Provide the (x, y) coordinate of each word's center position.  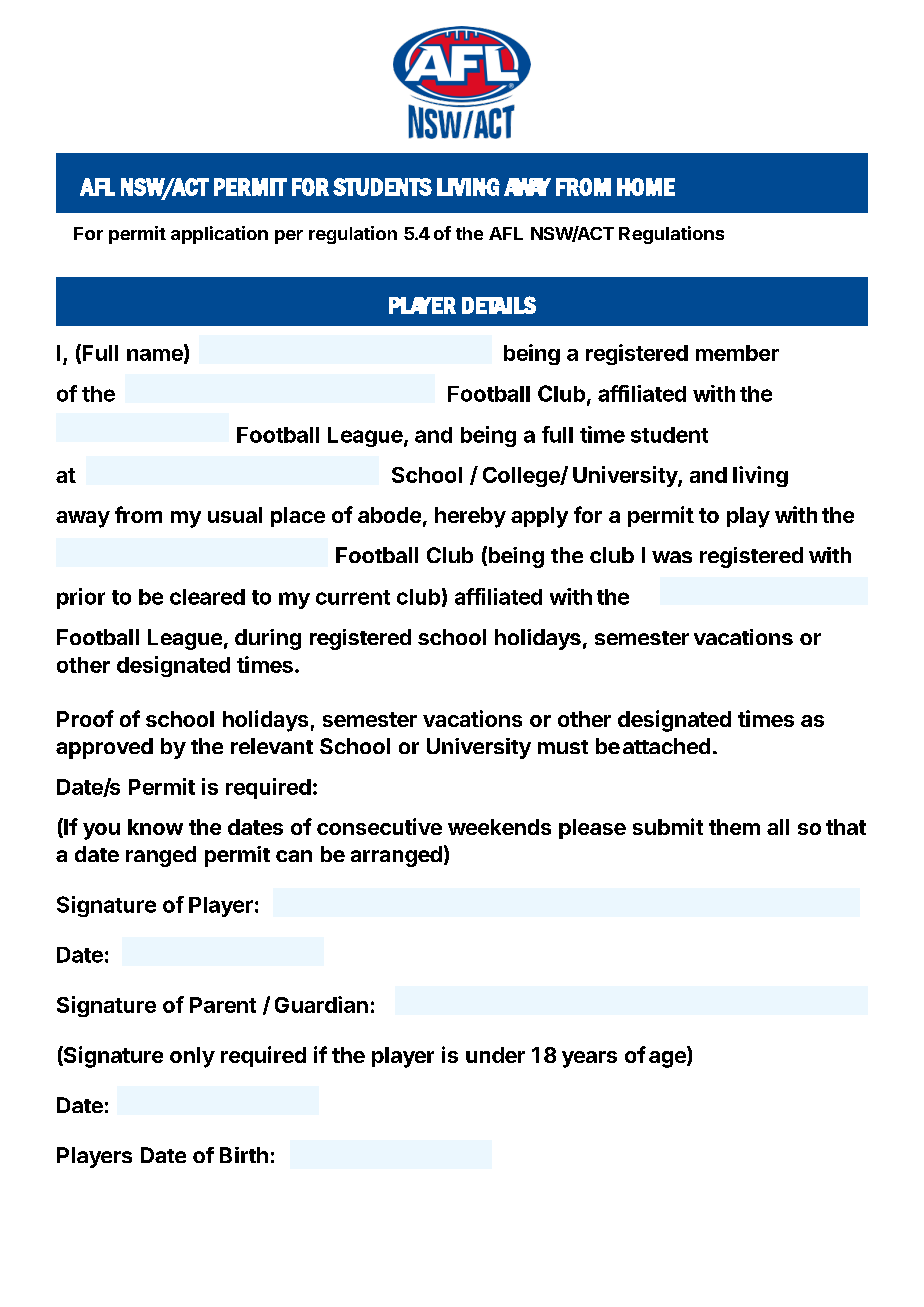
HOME (646, 187)
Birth (244, 1155)
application (219, 235)
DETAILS (499, 305)
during (268, 639)
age (668, 1059)
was (672, 557)
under (495, 1055)
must (563, 747)
